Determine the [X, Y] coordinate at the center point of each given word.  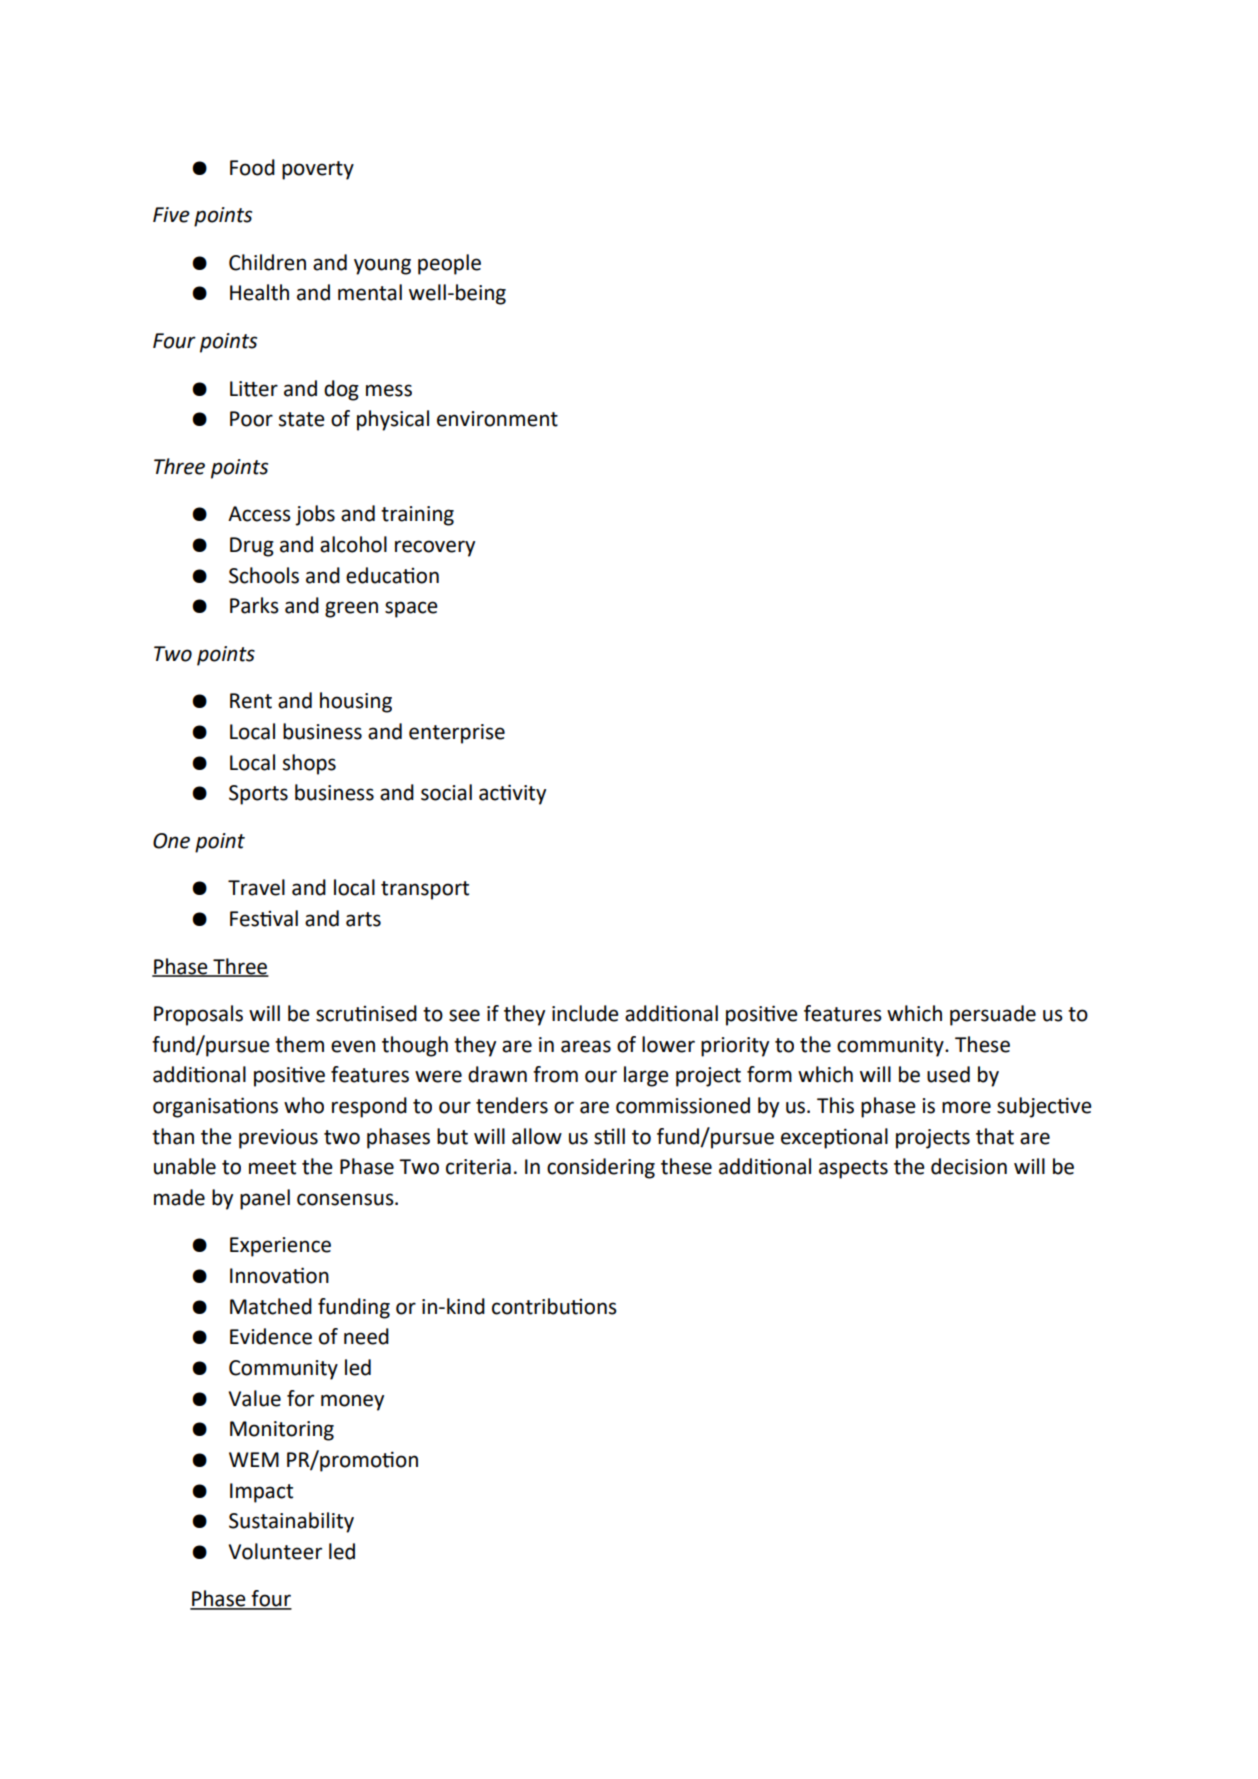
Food [252, 167]
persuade [993, 1015]
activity [512, 794]
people [449, 264]
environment [497, 419]
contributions [554, 1306]
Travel [256, 887]
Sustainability [291, 1522]
